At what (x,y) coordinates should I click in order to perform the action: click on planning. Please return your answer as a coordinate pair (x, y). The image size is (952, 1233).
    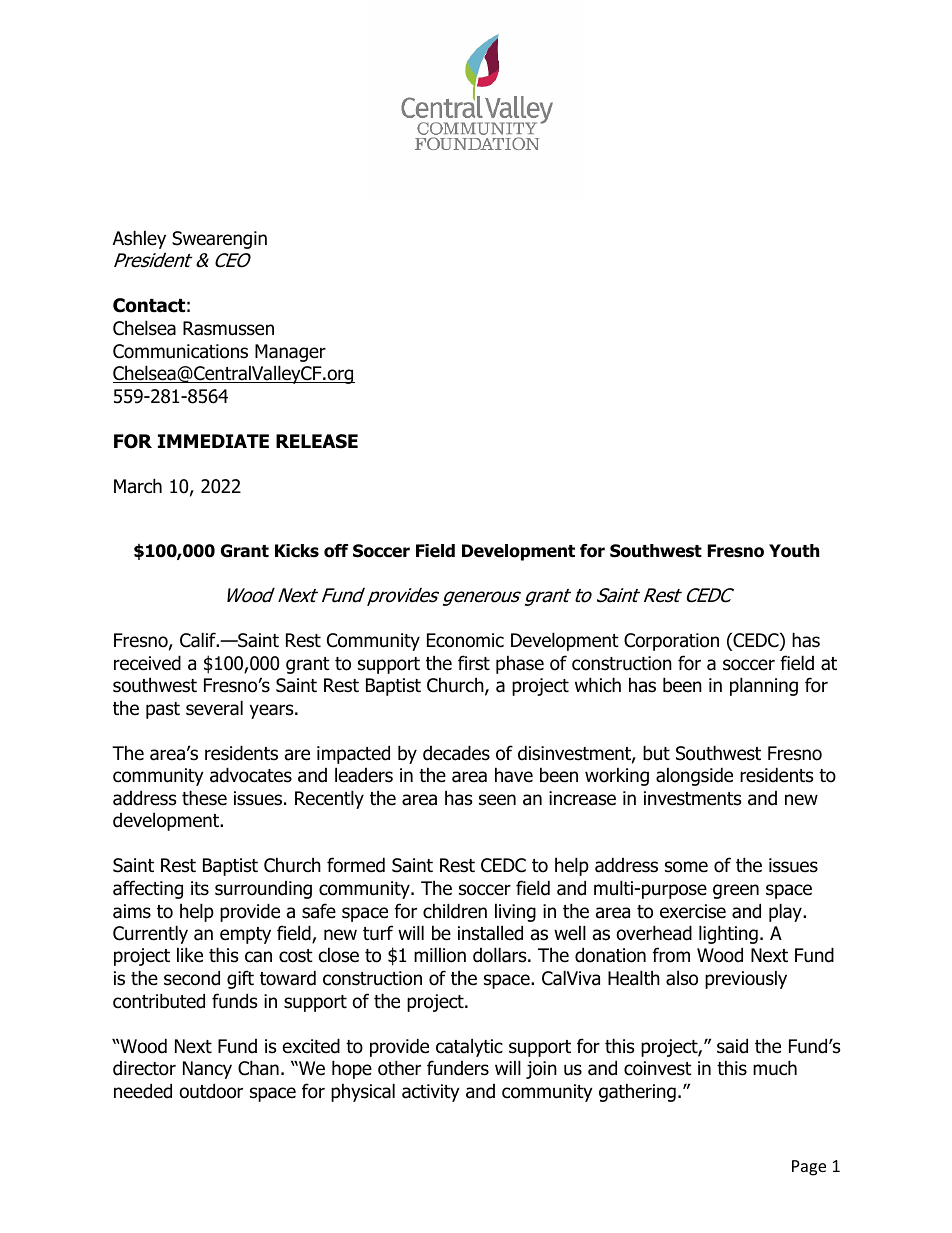
    Looking at the image, I should click on (764, 686).
